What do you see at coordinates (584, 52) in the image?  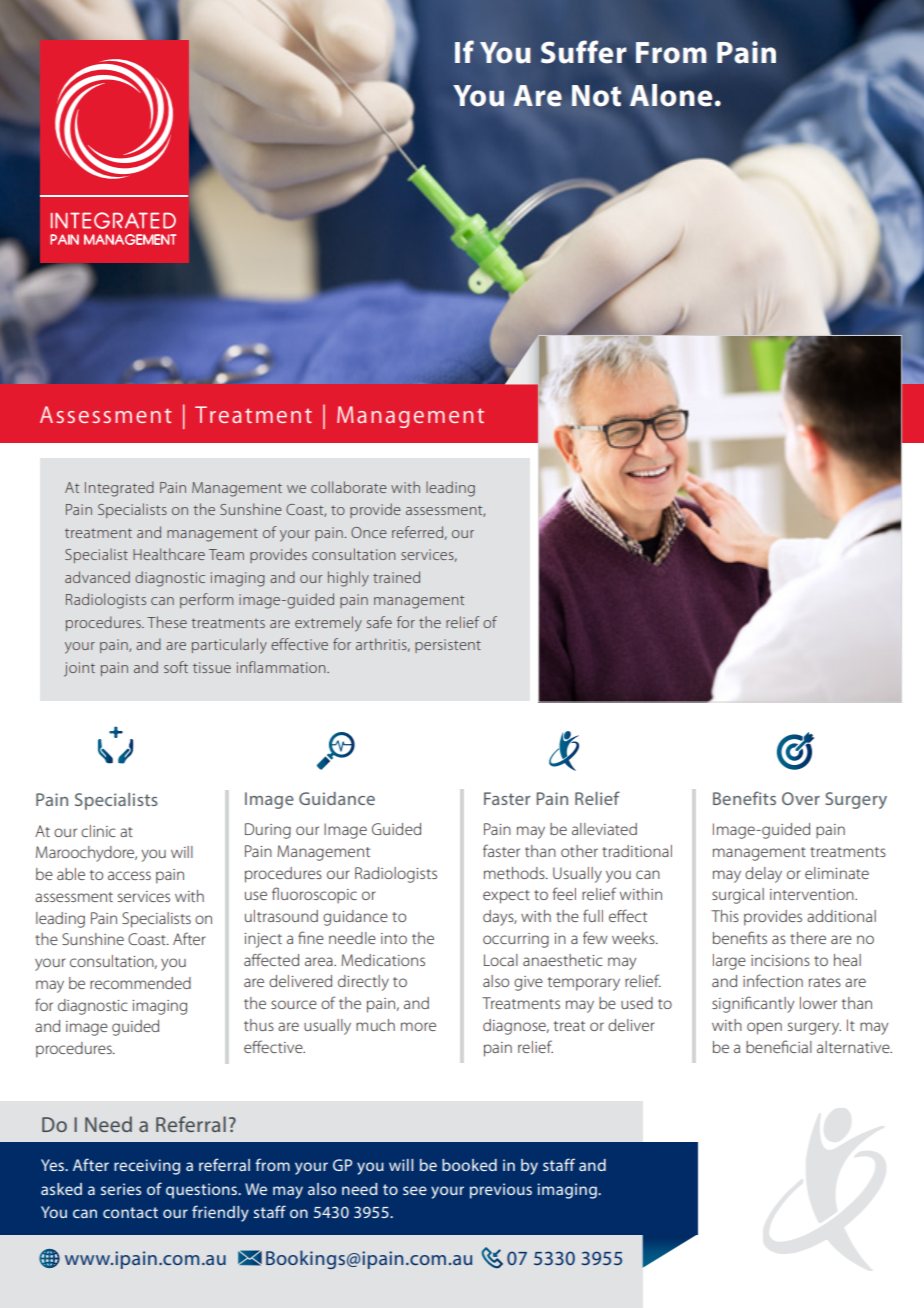 I see `Suffer` at bounding box center [584, 52].
